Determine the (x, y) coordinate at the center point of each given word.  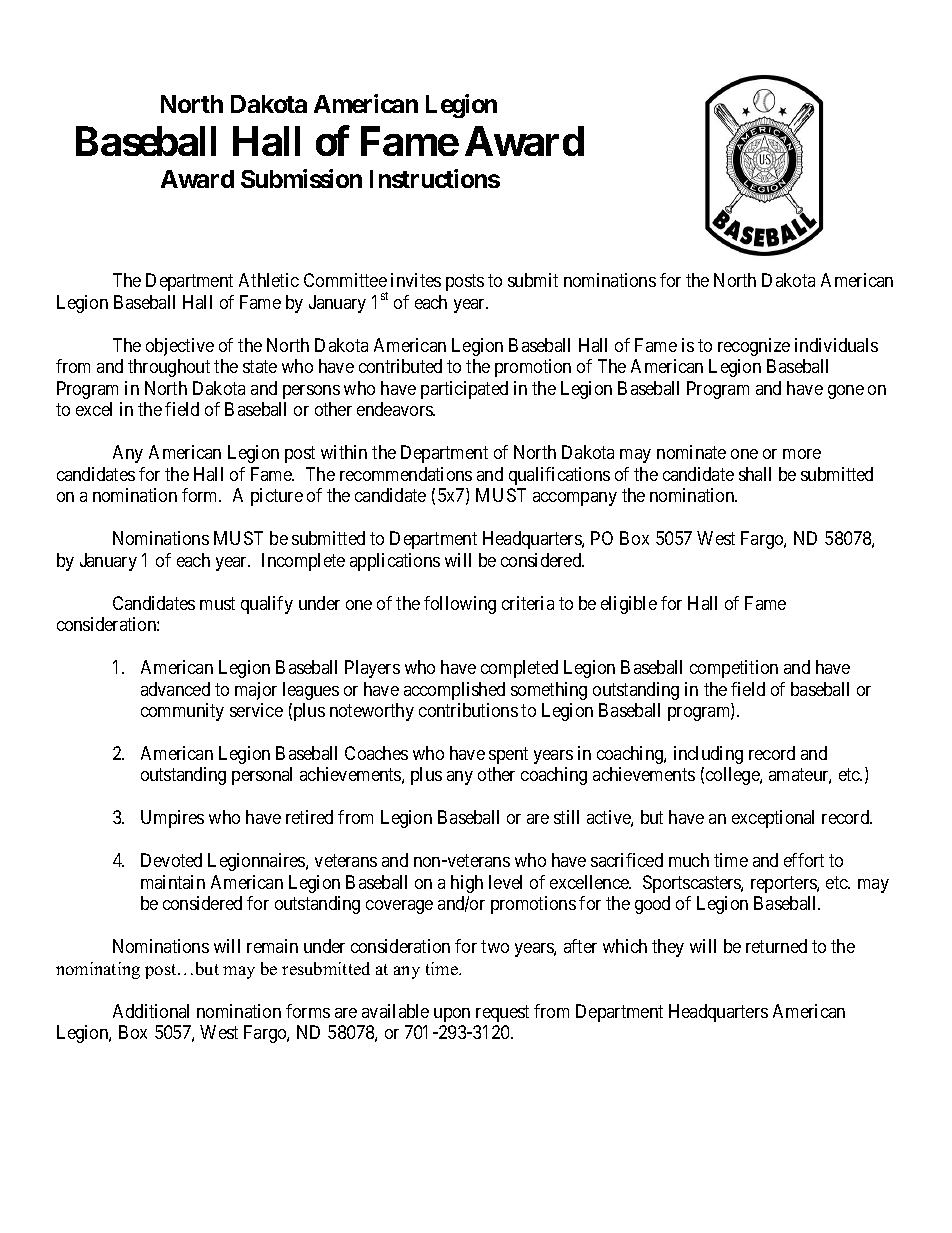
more (802, 454)
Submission (301, 178)
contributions (468, 710)
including (708, 755)
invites (416, 280)
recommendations (406, 474)
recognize (754, 347)
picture (277, 497)
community (182, 712)
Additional (151, 1011)
